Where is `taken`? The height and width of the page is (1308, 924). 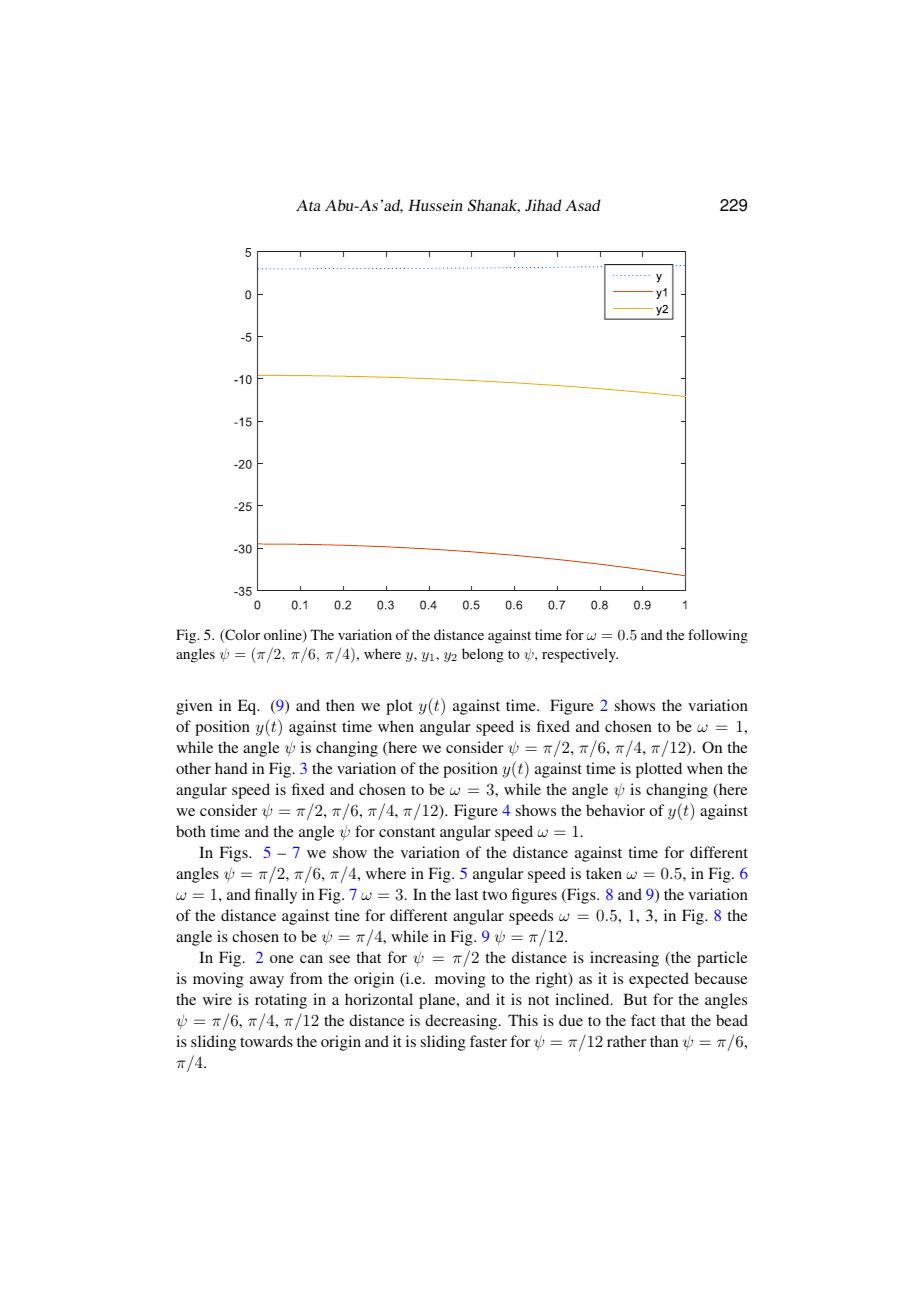 taken is located at coordinates (604, 873).
